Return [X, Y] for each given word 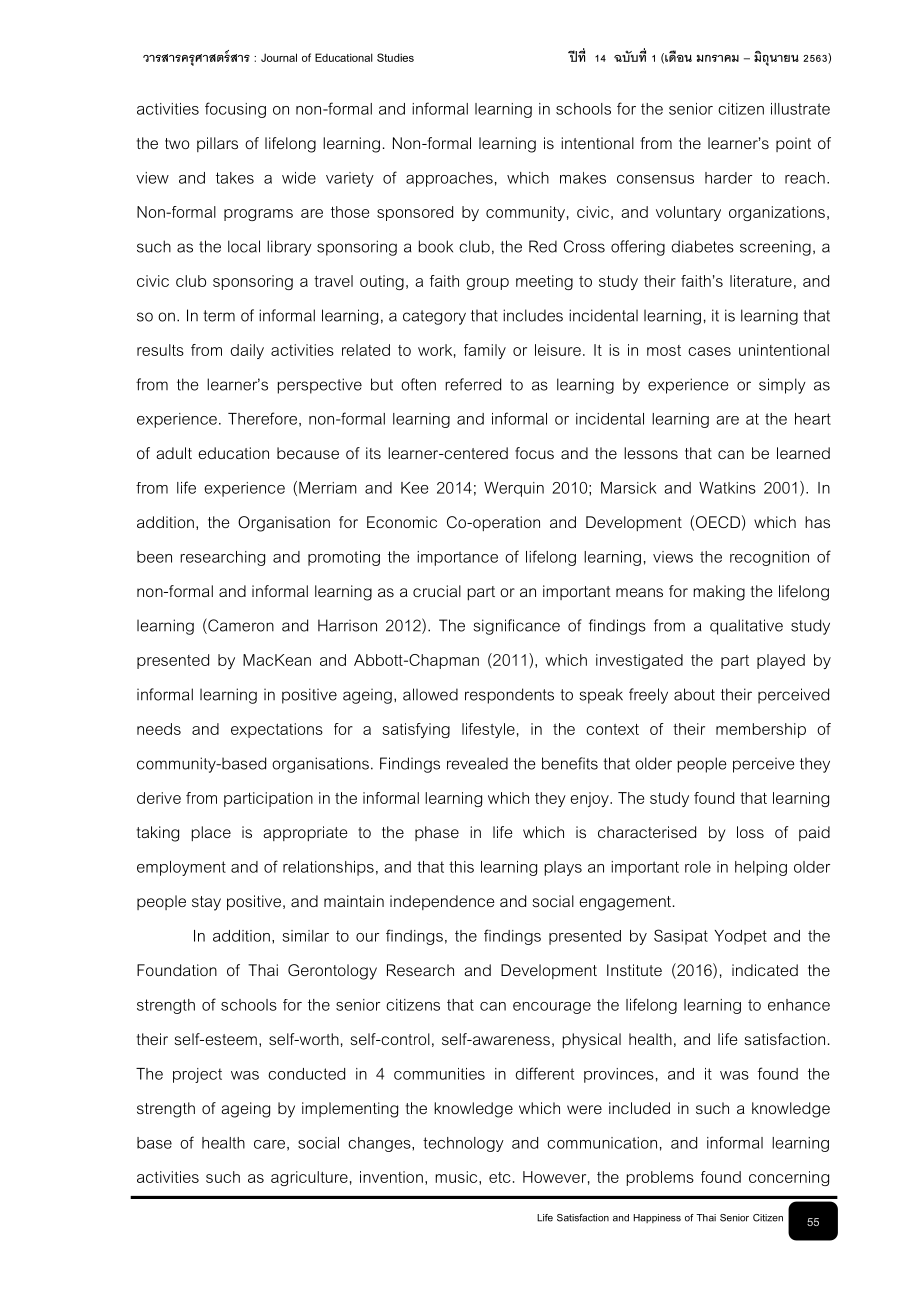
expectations [277, 730]
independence [442, 902]
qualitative [746, 627]
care [269, 1144]
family [485, 351]
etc [500, 1177]
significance [516, 627]
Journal [279, 57]
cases [709, 351]
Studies [395, 57]
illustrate [800, 109]
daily [247, 351]
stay [206, 903]
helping [761, 868]
